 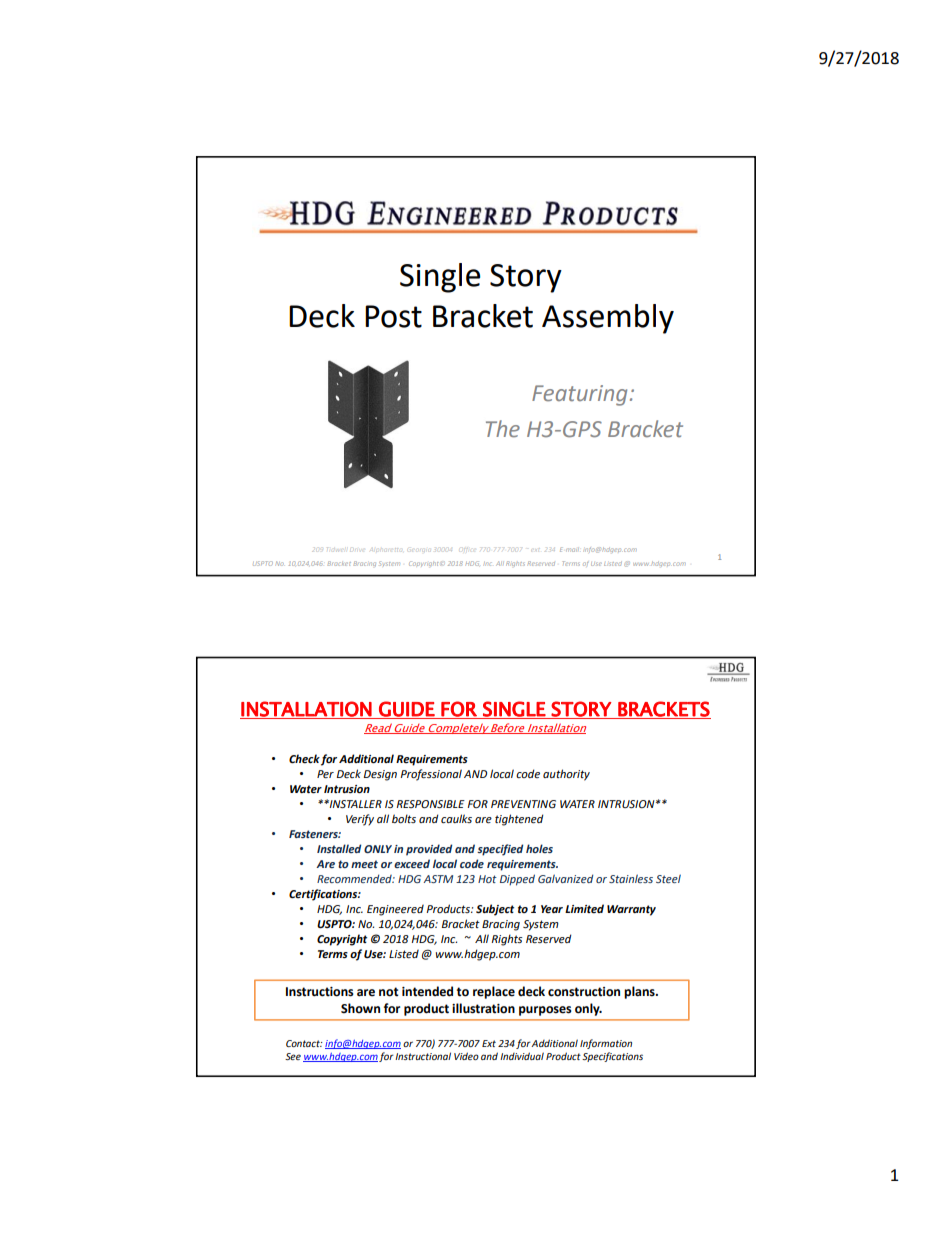 What do you see at coordinates (566, 775) in the image?
I see `authority` at bounding box center [566, 775].
